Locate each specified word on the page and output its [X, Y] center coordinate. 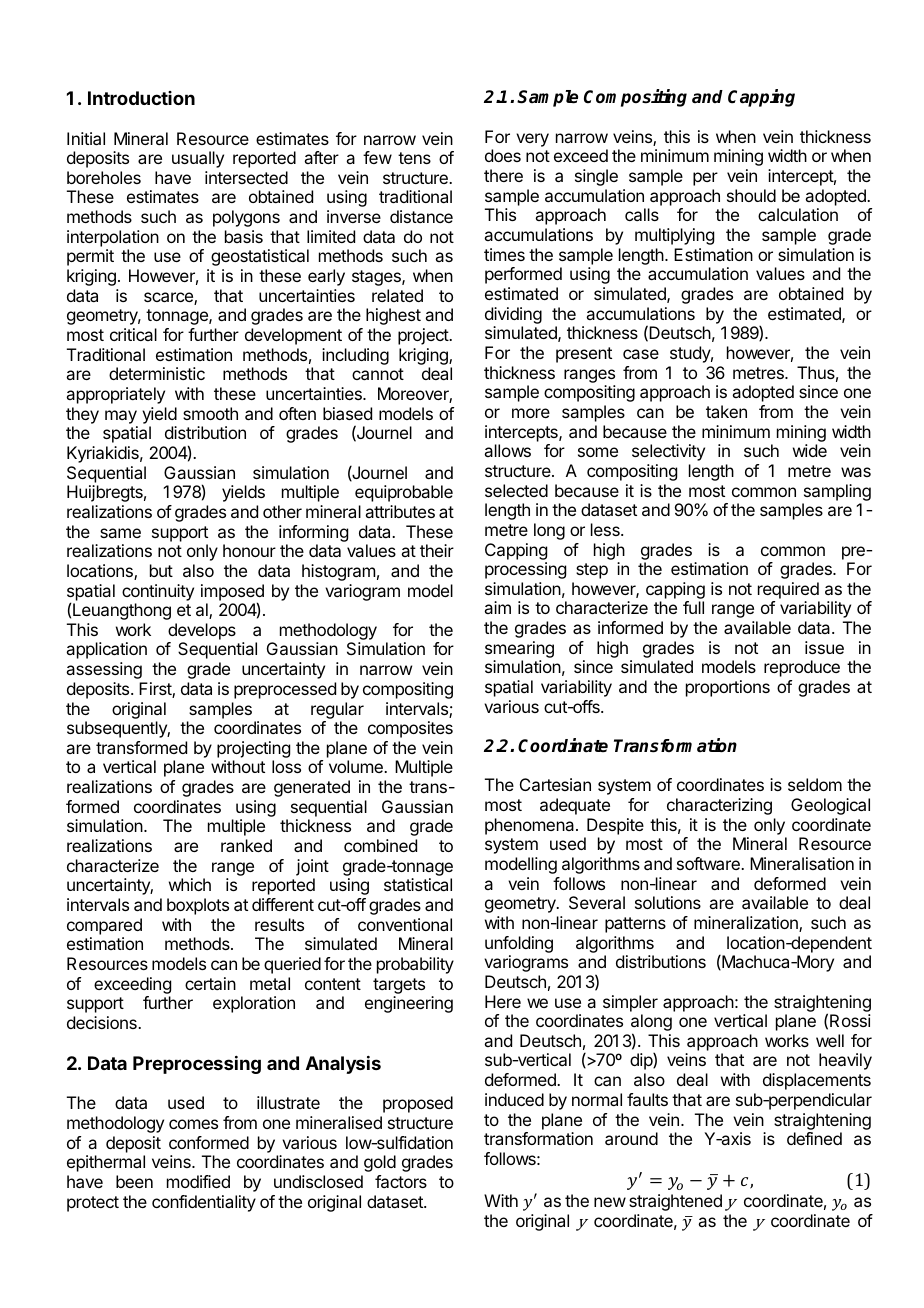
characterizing [719, 806]
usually [198, 159]
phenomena [531, 826]
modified [198, 1181]
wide [810, 450]
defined [814, 1138]
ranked [246, 845]
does [503, 155]
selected [516, 490]
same [120, 533]
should [751, 195]
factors [401, 1181]
